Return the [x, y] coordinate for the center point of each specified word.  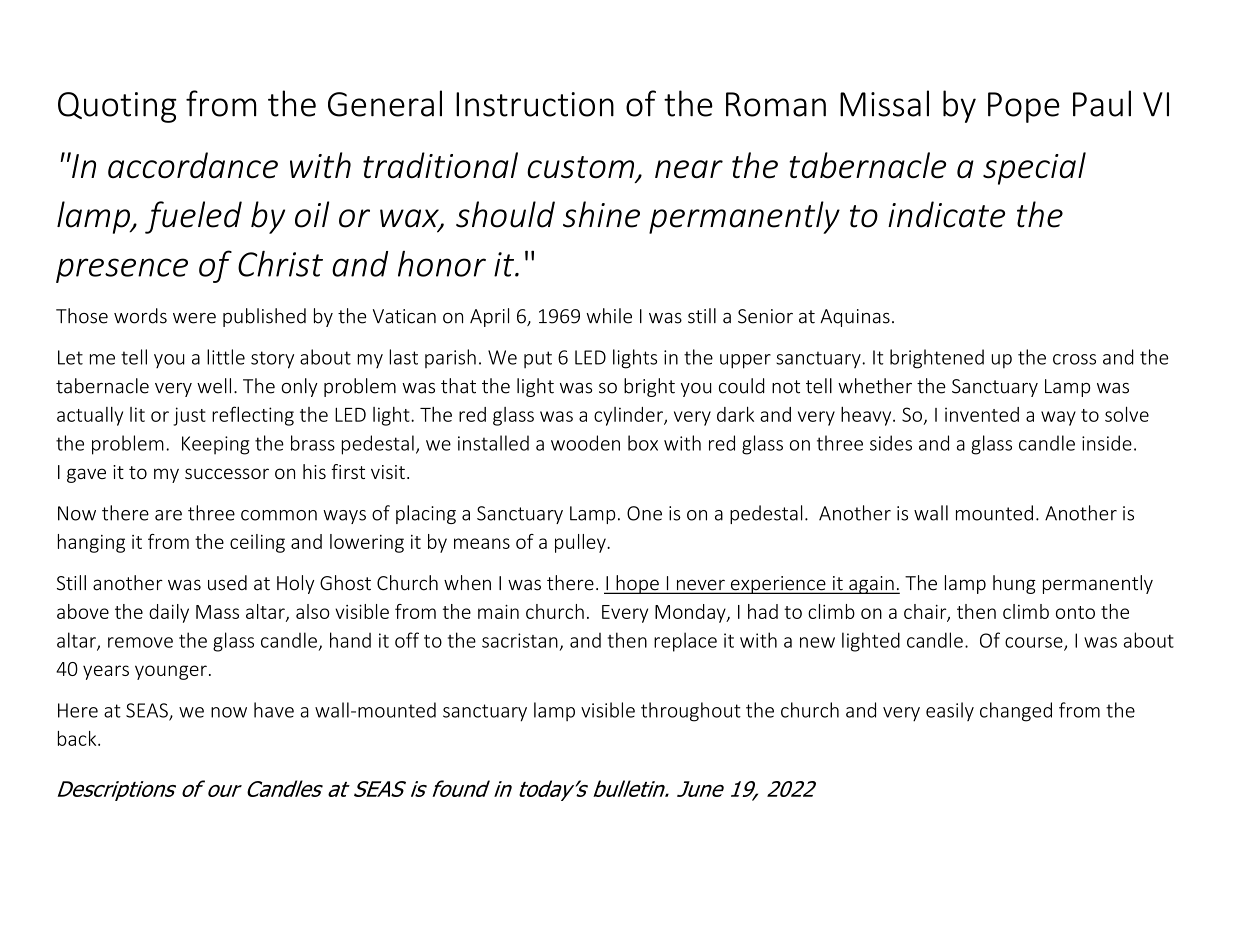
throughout [691, 712]
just [189, 416]
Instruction [535, 104]
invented [982, 414]
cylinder [629, 416]
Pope [1024, 107]
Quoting [117, 107]
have [274, 710]
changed [1016, 712]
